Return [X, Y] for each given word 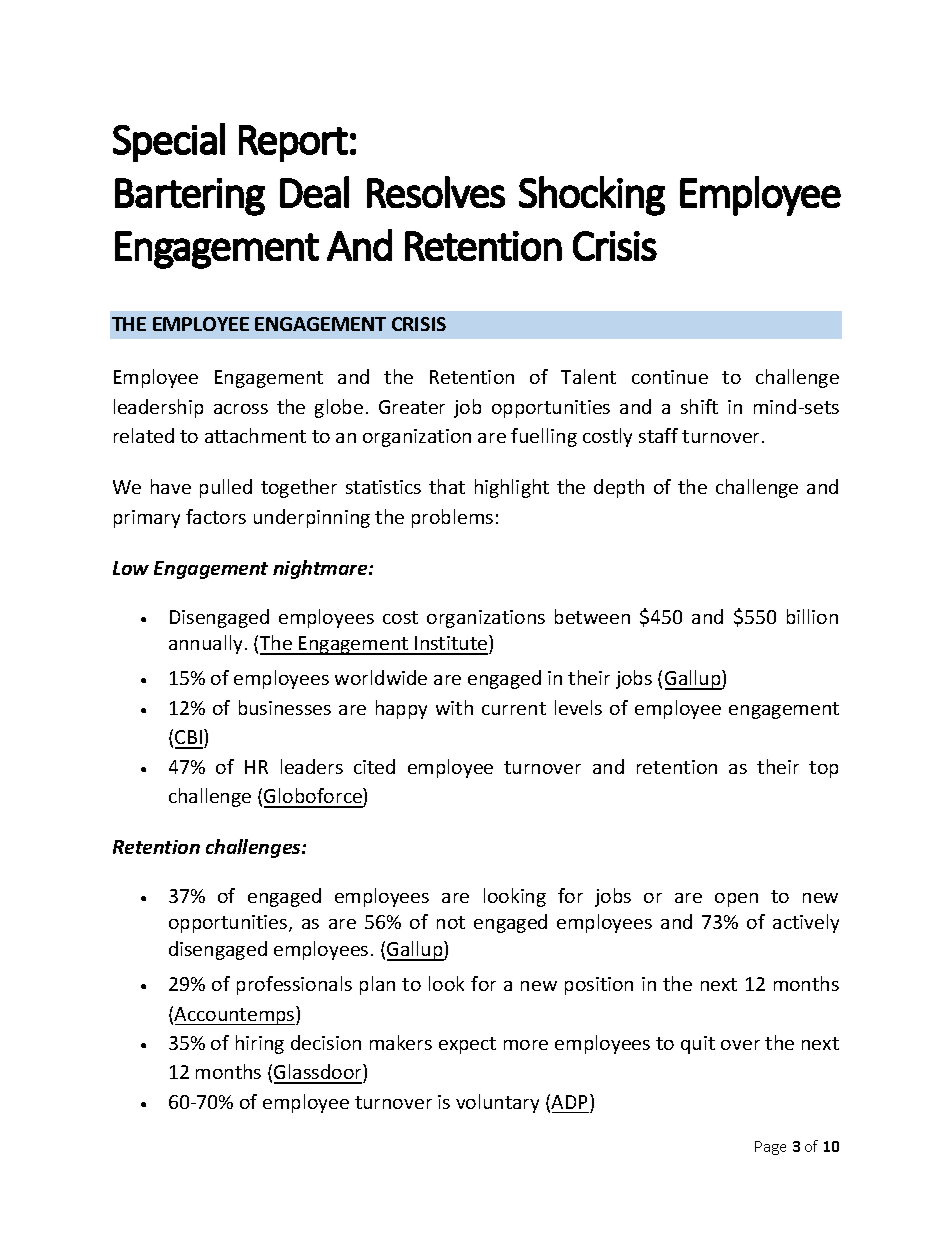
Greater [412, 407]
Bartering [190, 197]
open [736, 900]
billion [812, 616]
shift [699, 406]
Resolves [436, 192]
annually [205, 644]
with [454, 707]
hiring [260, 1044]
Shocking [592, 196]
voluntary [497, 1103]
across [241, 409]
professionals [294, 985]
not [451, 922]
